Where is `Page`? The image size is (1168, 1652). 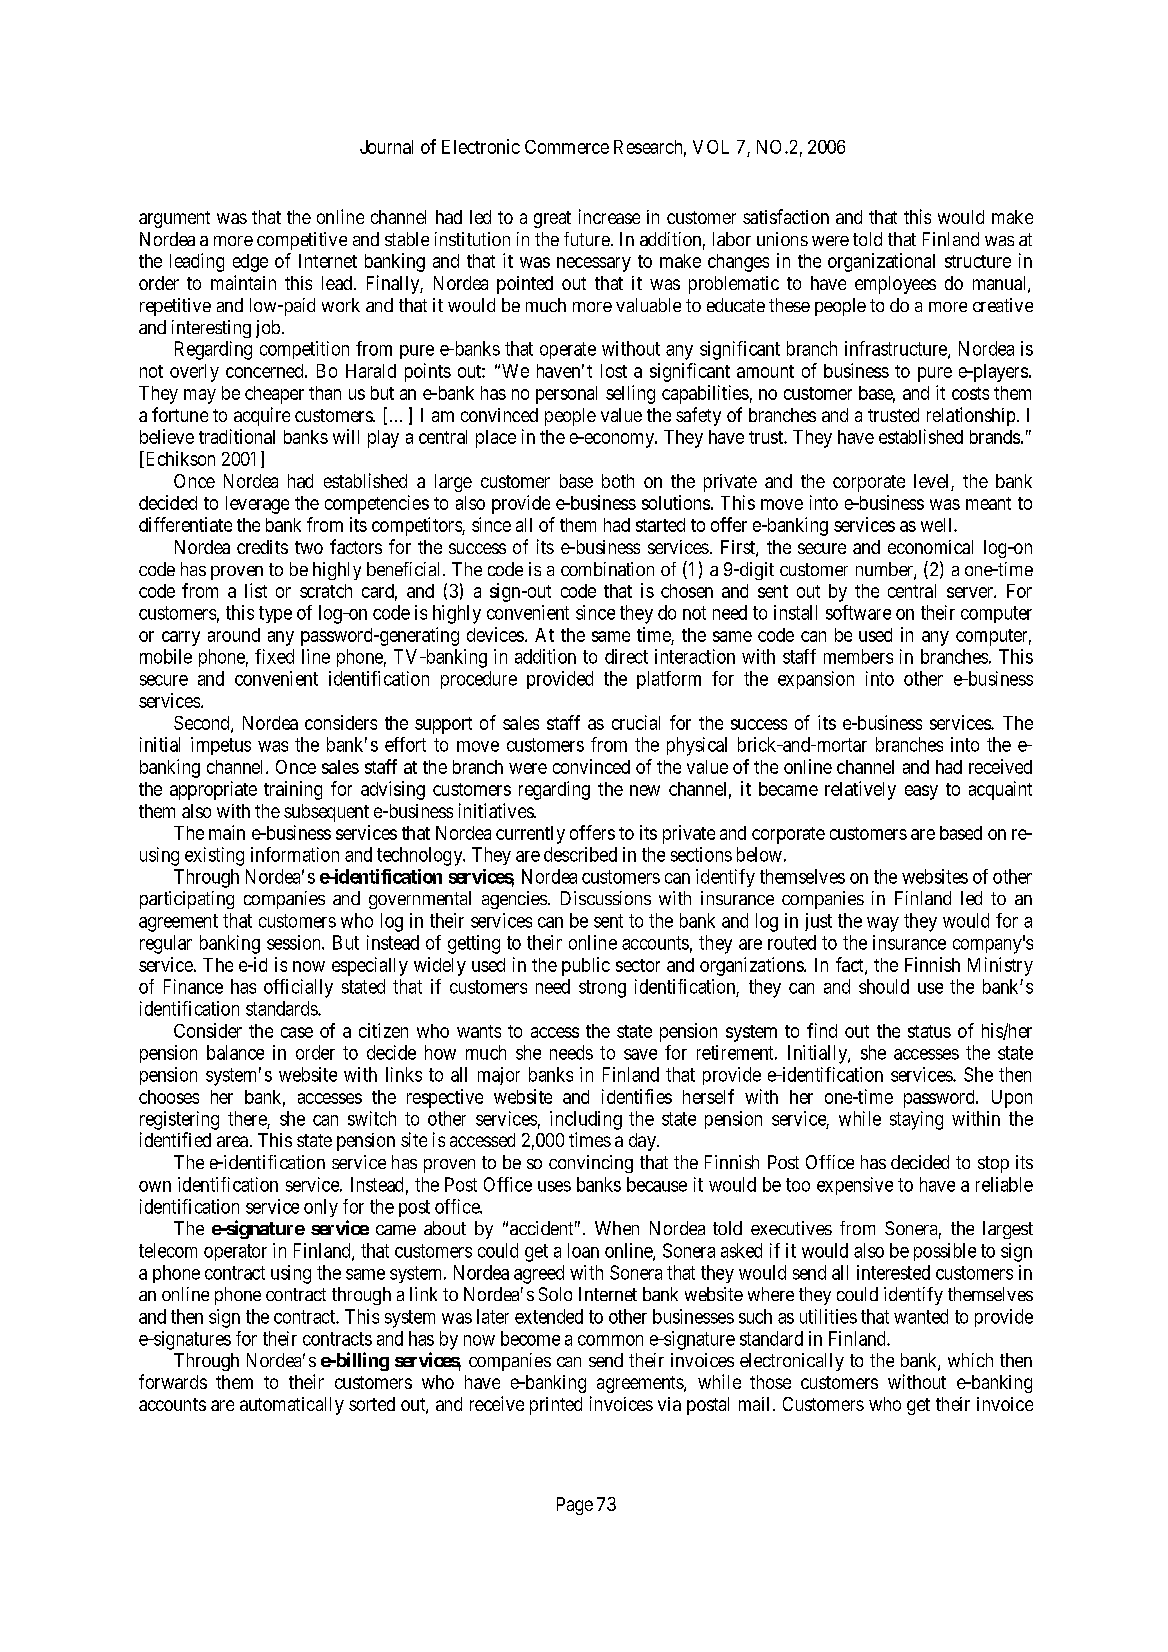 Page is located at coordinates (575, 1506).
